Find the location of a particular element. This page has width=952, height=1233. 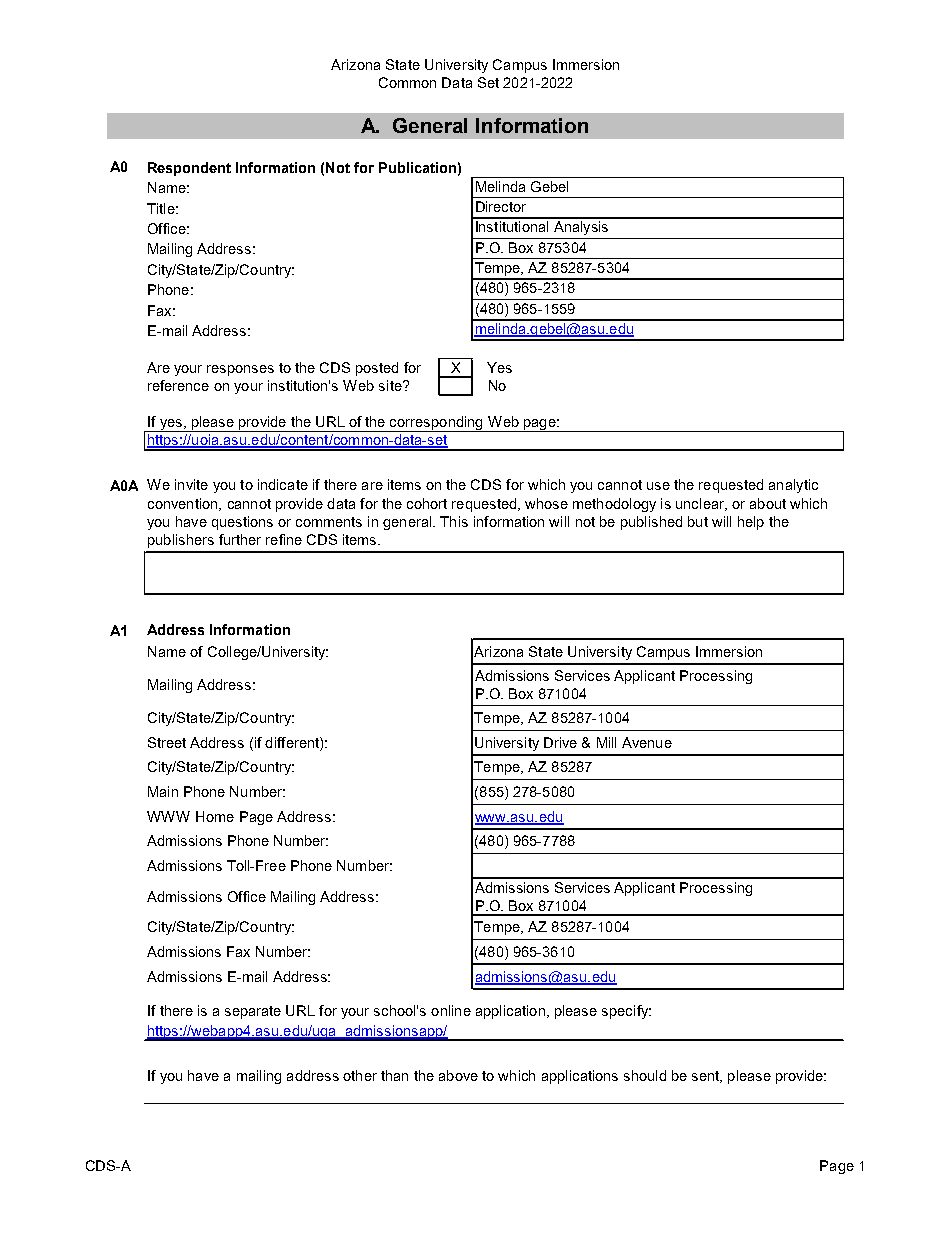

use is located at coordinates (658, 486).
